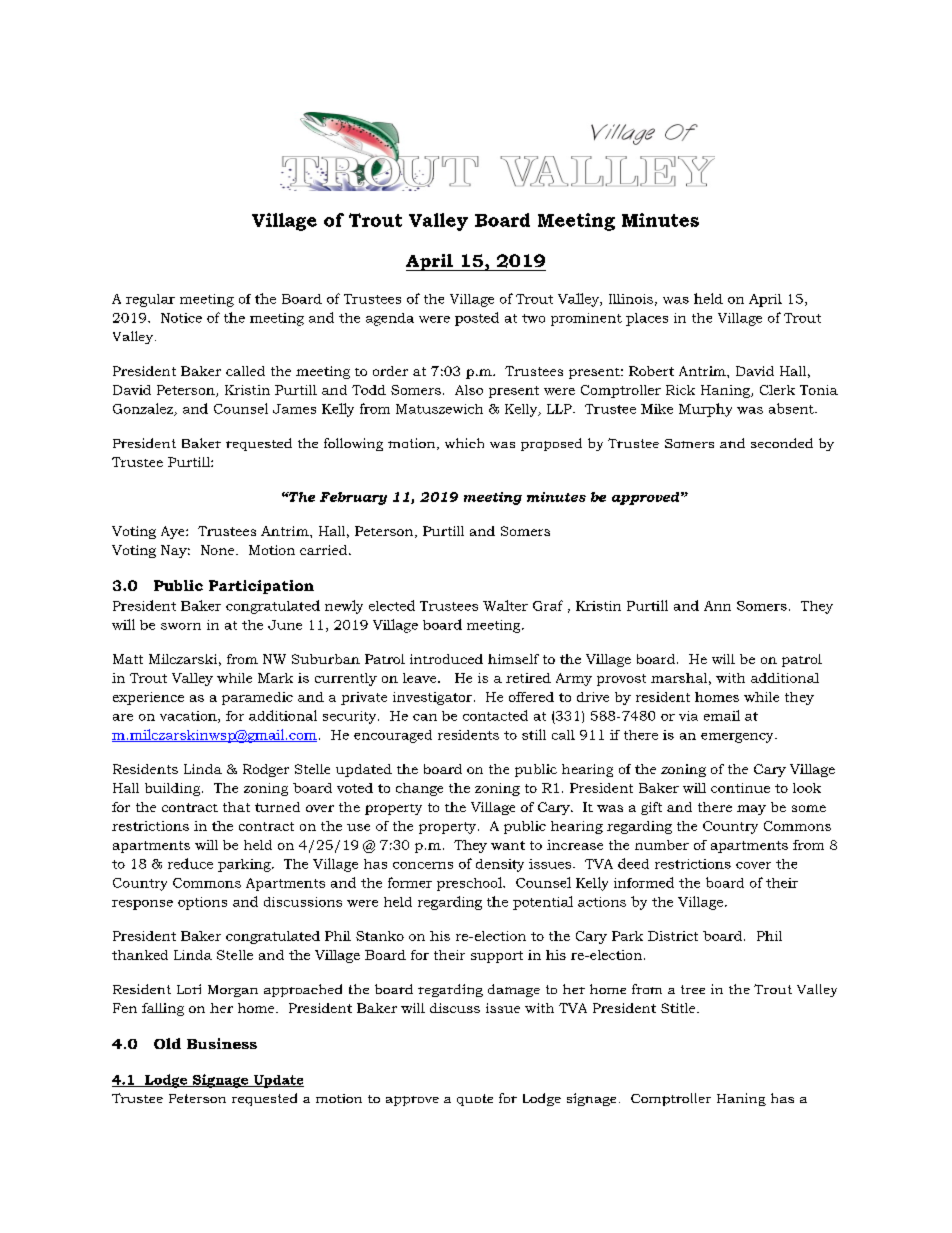  Describe the element at coordinates (470, 884) in the screenshot. I see `preschool` at that location.
